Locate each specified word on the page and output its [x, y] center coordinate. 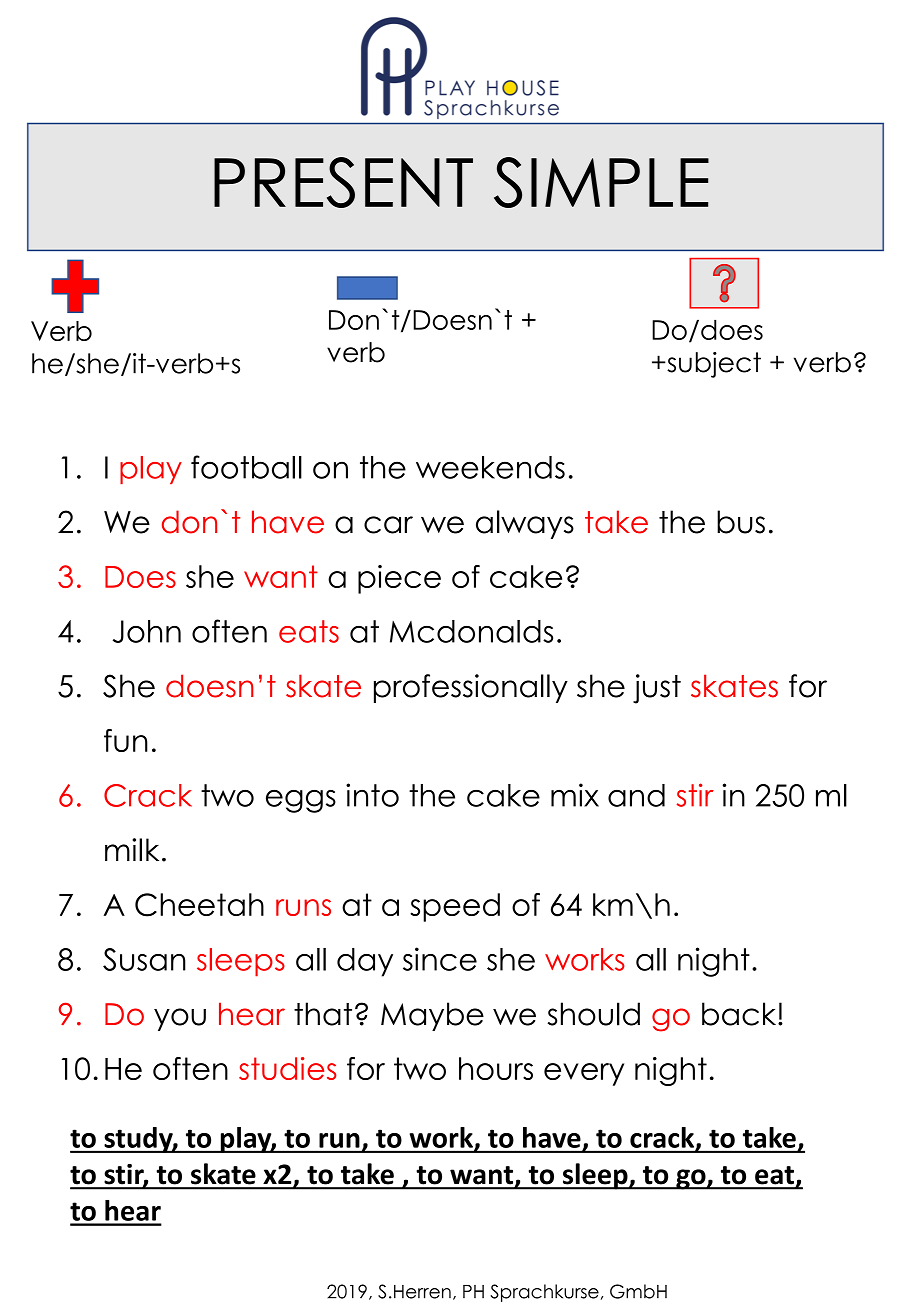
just [657, 689]
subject [713, 365]
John [147, 631]
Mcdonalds [471, 631]
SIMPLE [601, 182]
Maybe [432, 1016]
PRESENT [343, 182]
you [180, 1019]
